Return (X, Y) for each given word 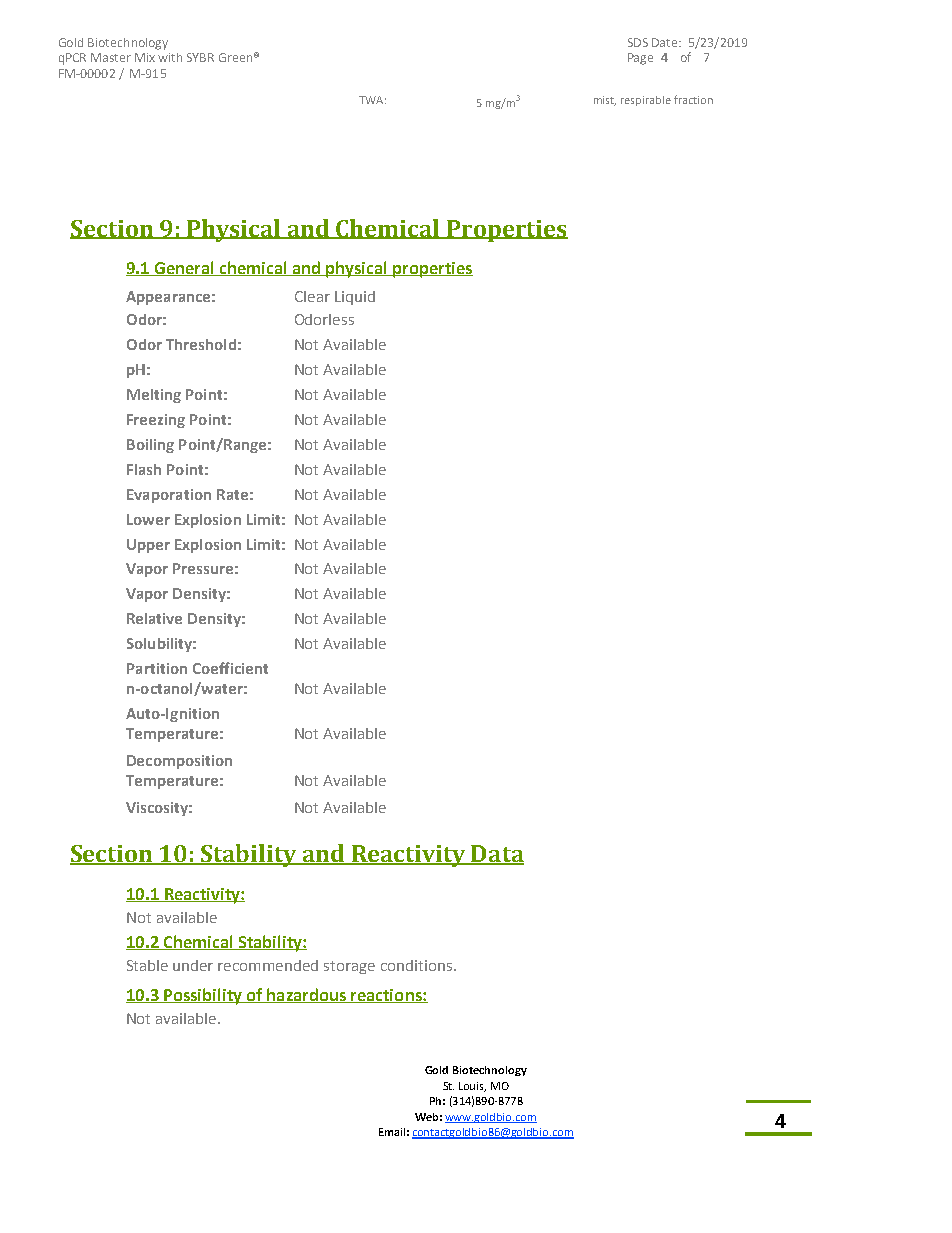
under (193, 965)
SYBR (200, 57)
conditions (416, 965)
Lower (148, 519)
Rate (232, 494)
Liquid (355, 298)
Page (640, 59)
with (170, 57)
